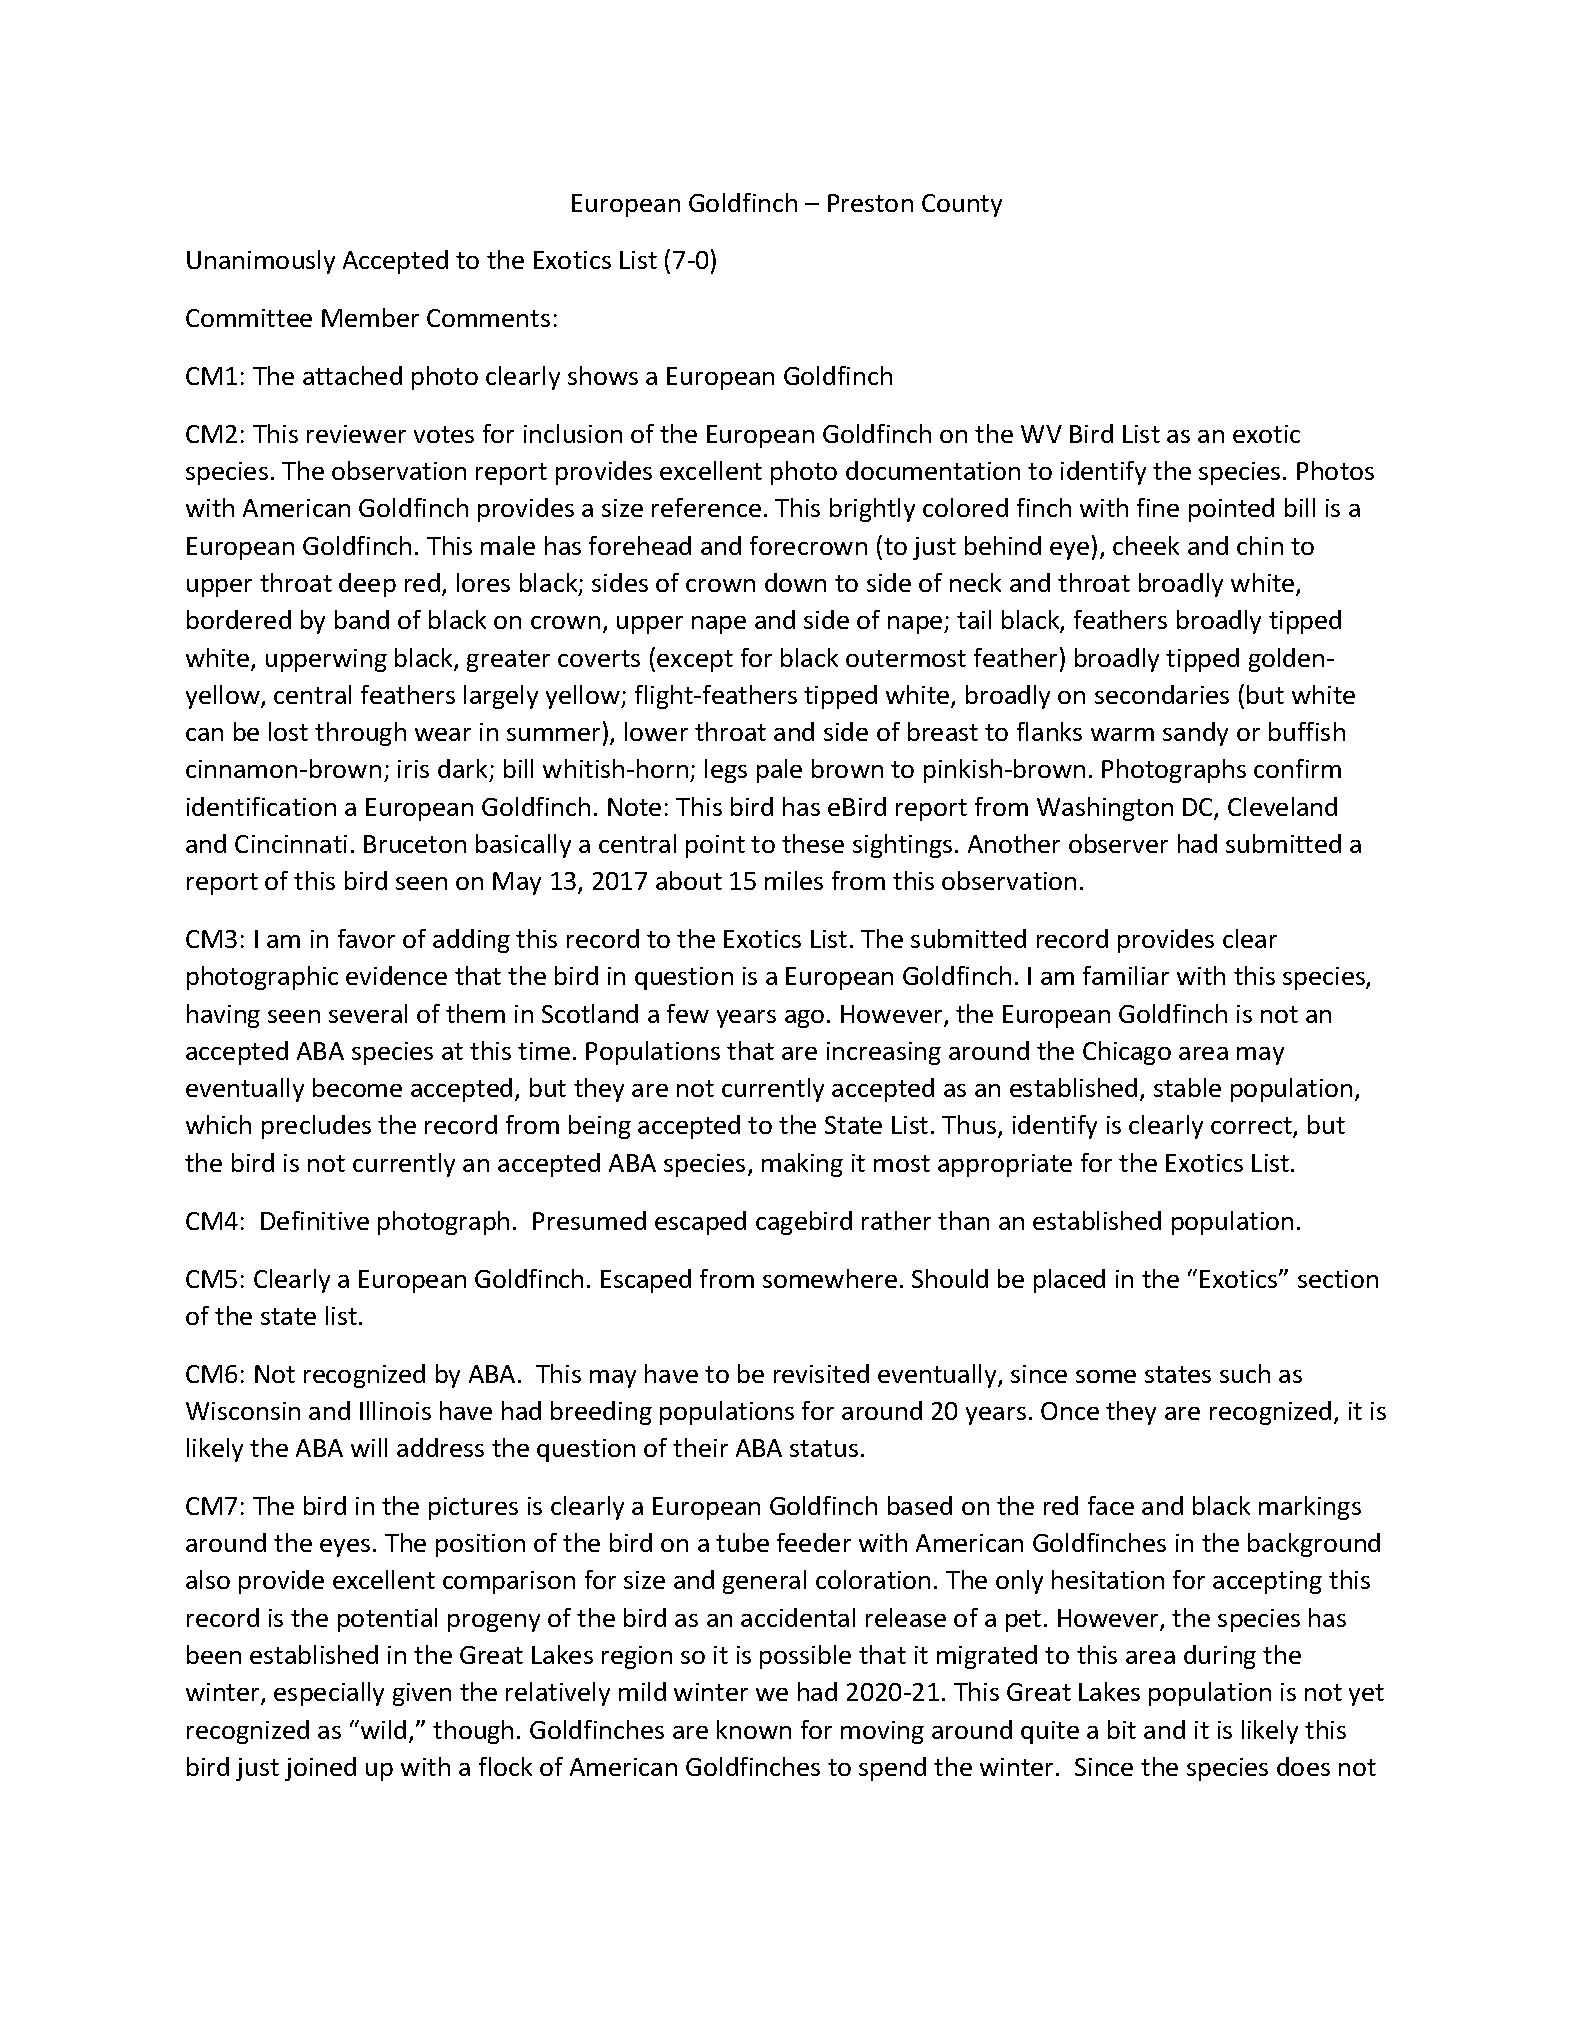 The image size is (1574, 2037). Describe the element at coordinates (962, 205) in the document. I see `County` at that location.
